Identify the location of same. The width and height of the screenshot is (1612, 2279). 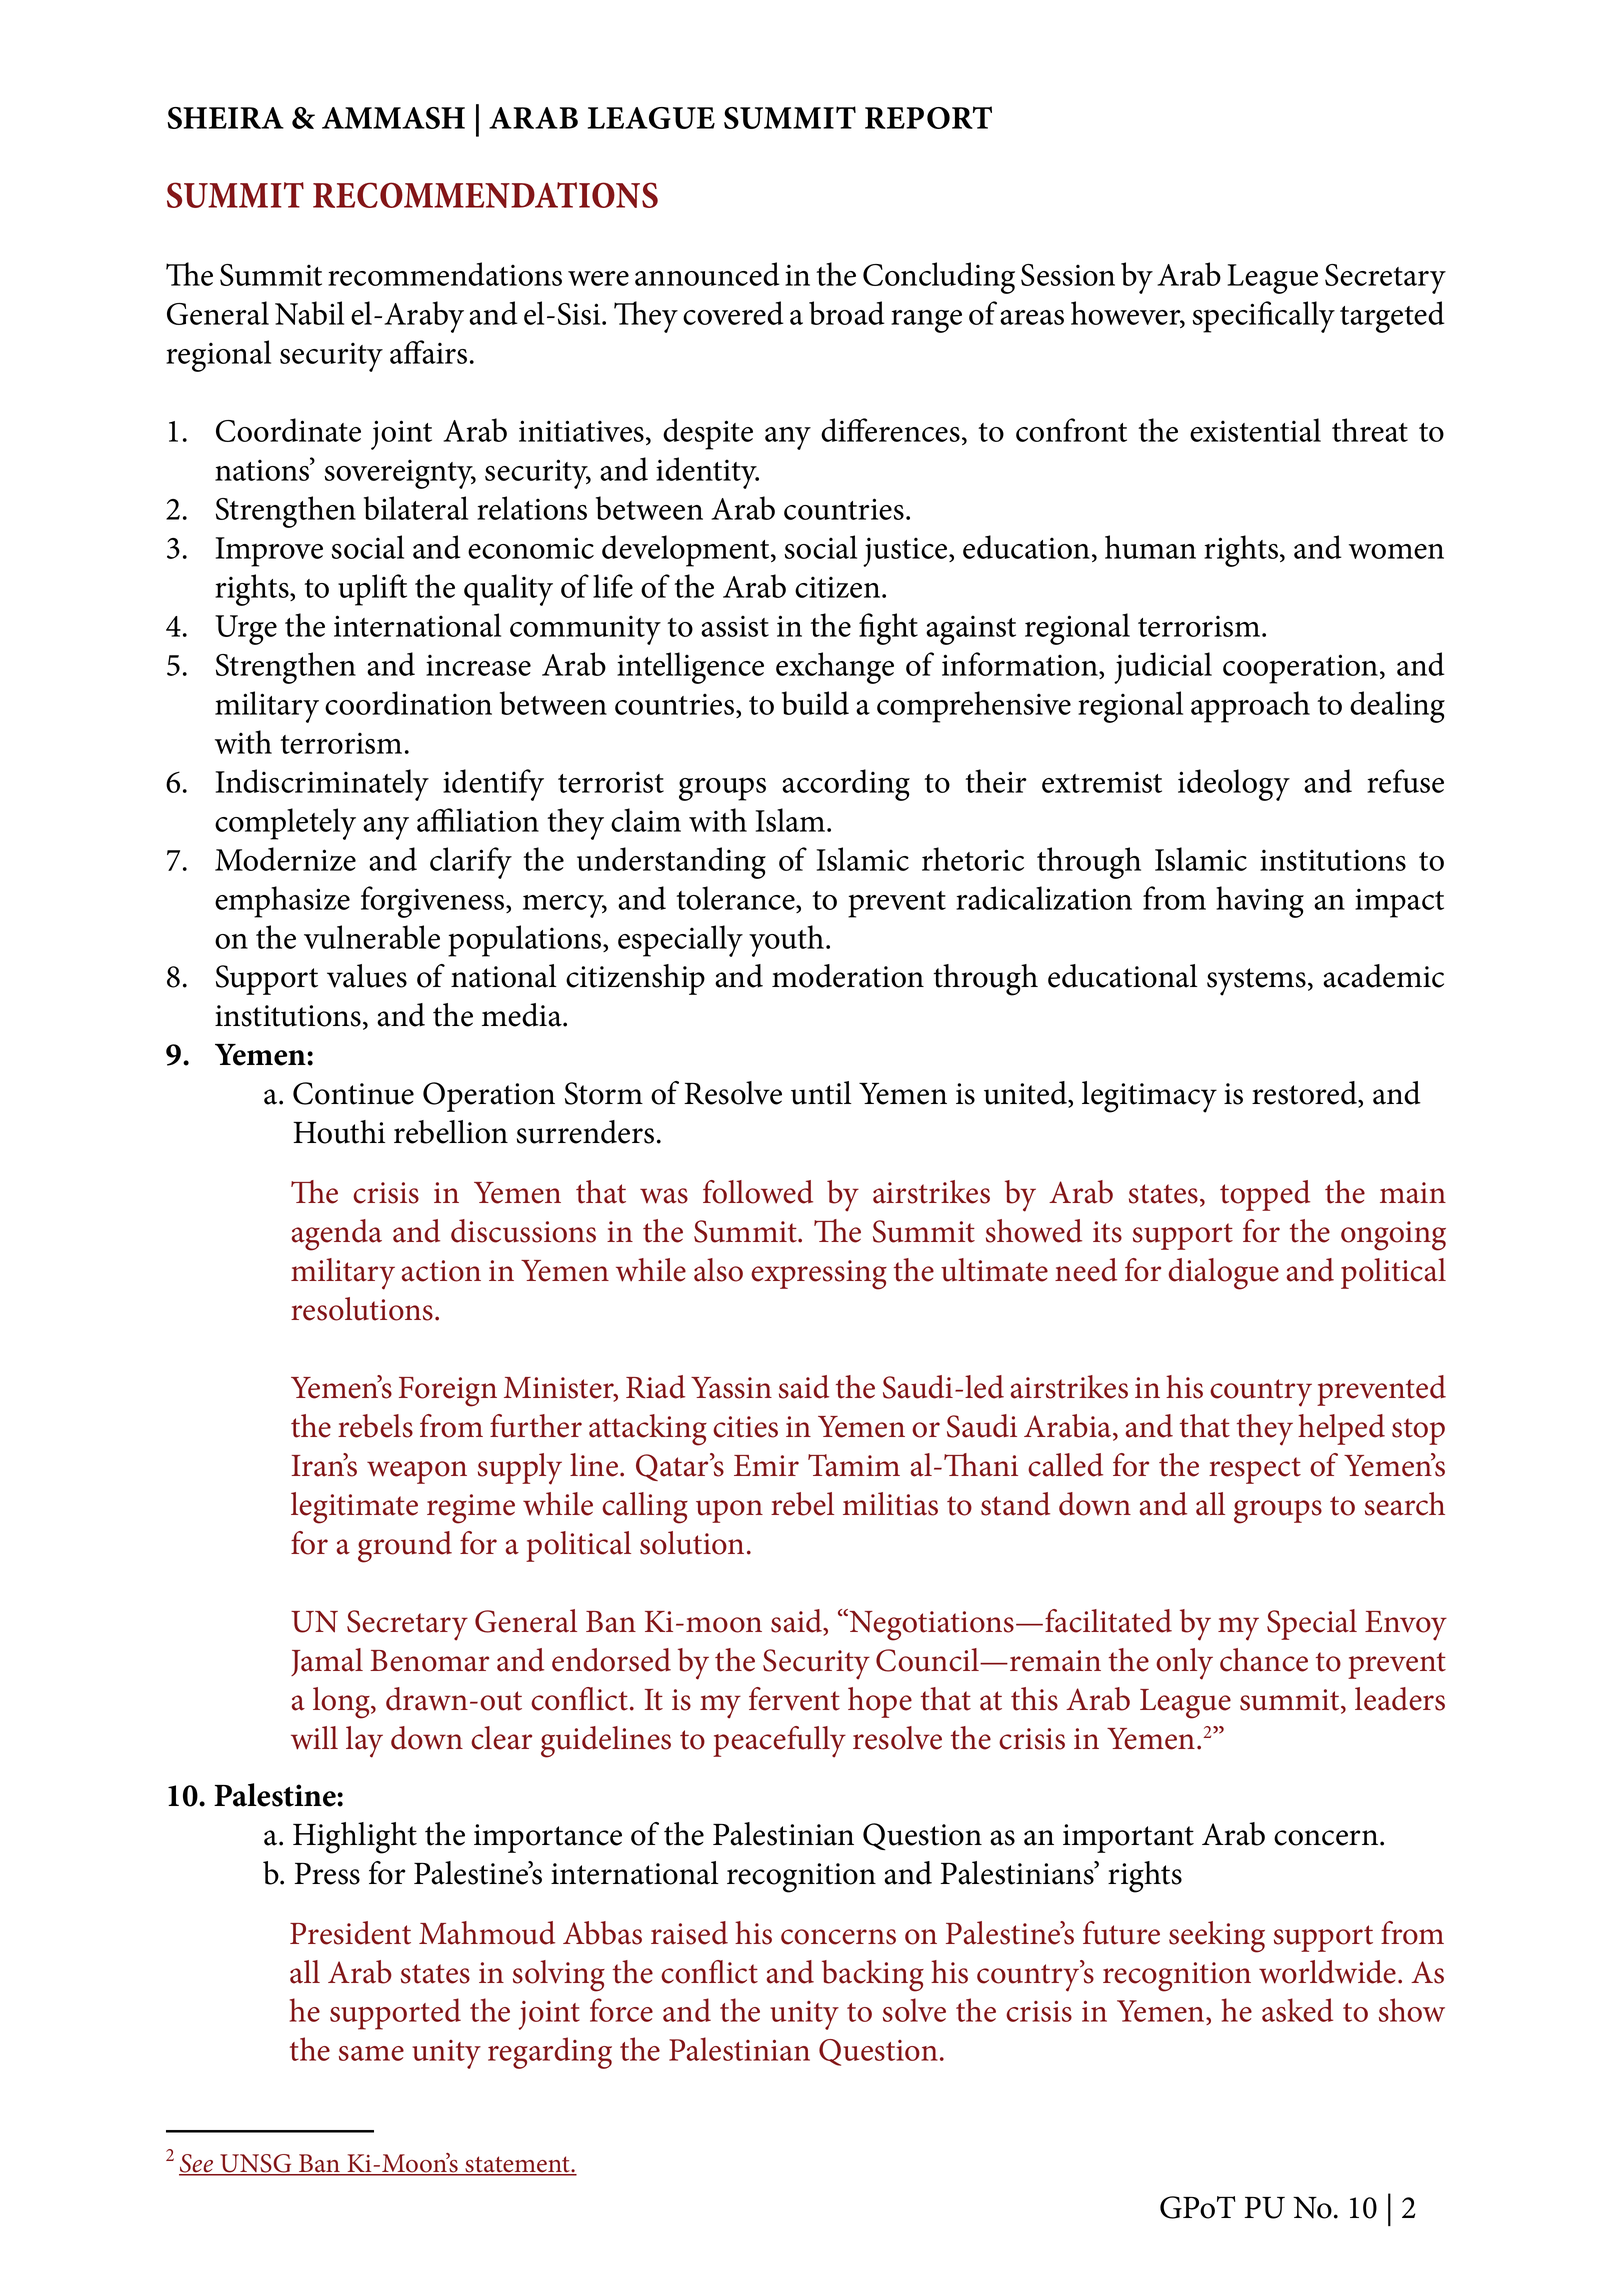
(371, 2053).
